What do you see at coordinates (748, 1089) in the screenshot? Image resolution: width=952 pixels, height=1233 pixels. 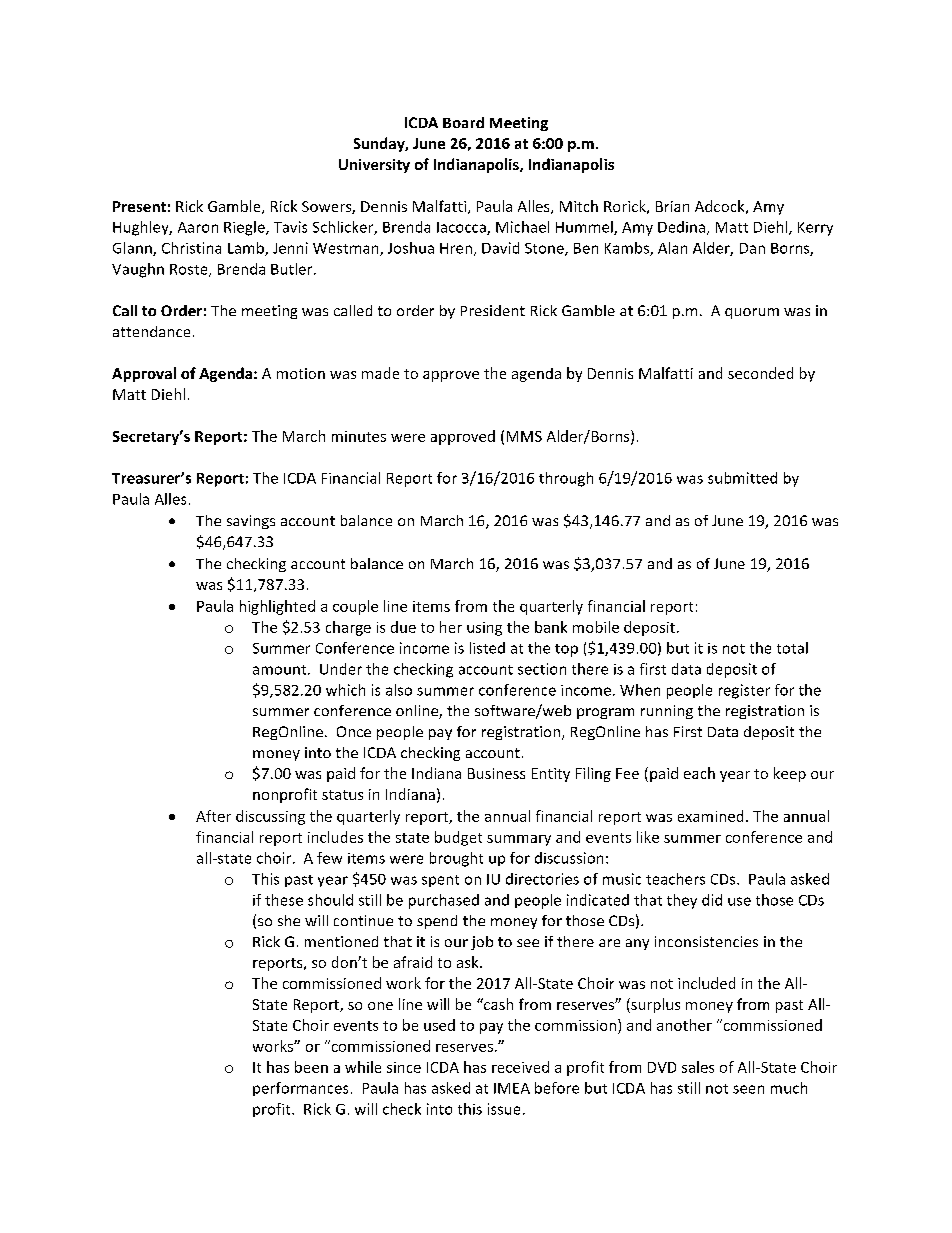 I see `seen` at bounding box center [748, 1089].
